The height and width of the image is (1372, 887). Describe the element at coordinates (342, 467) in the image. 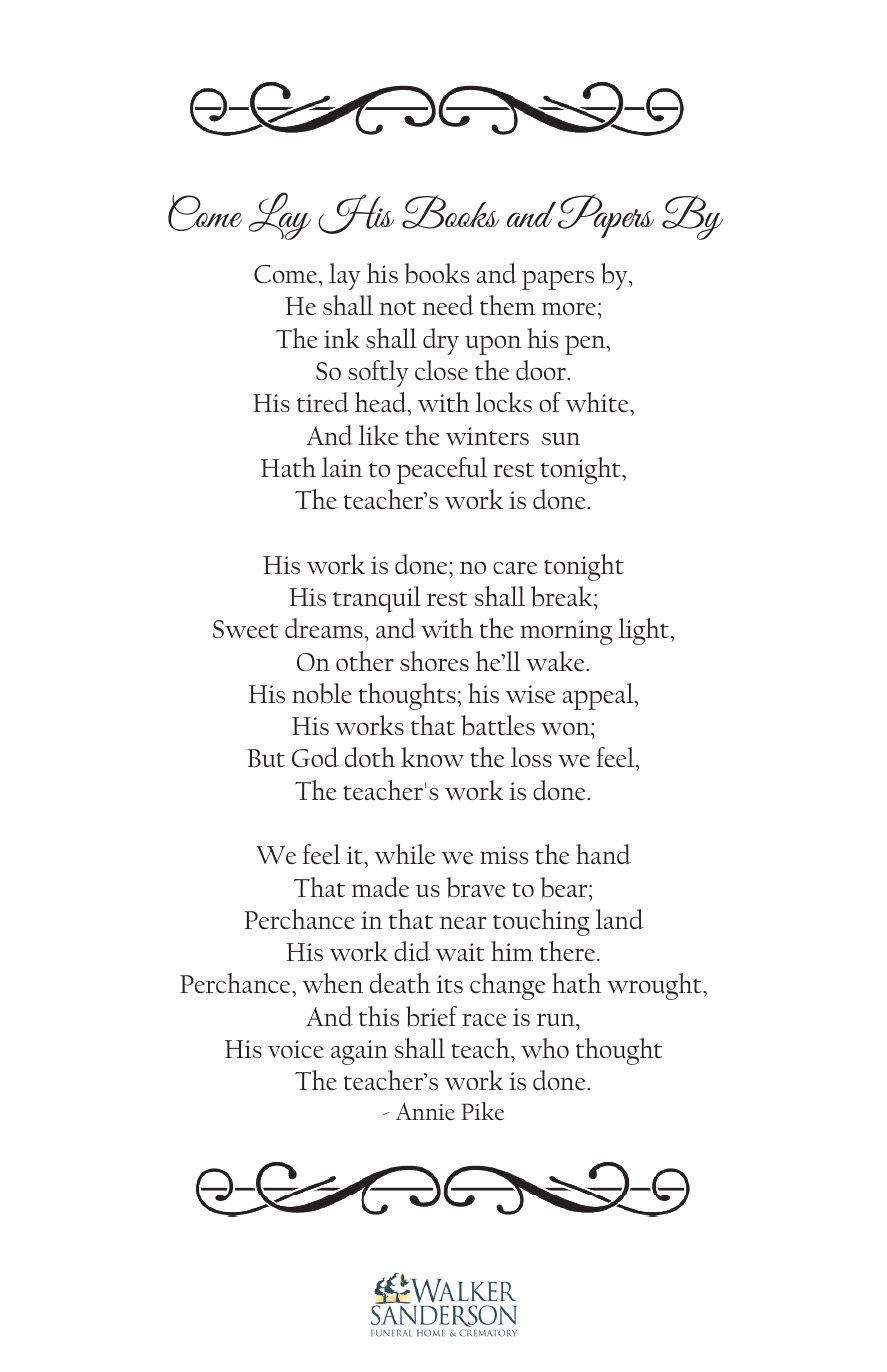

I see `lain` at that location.
